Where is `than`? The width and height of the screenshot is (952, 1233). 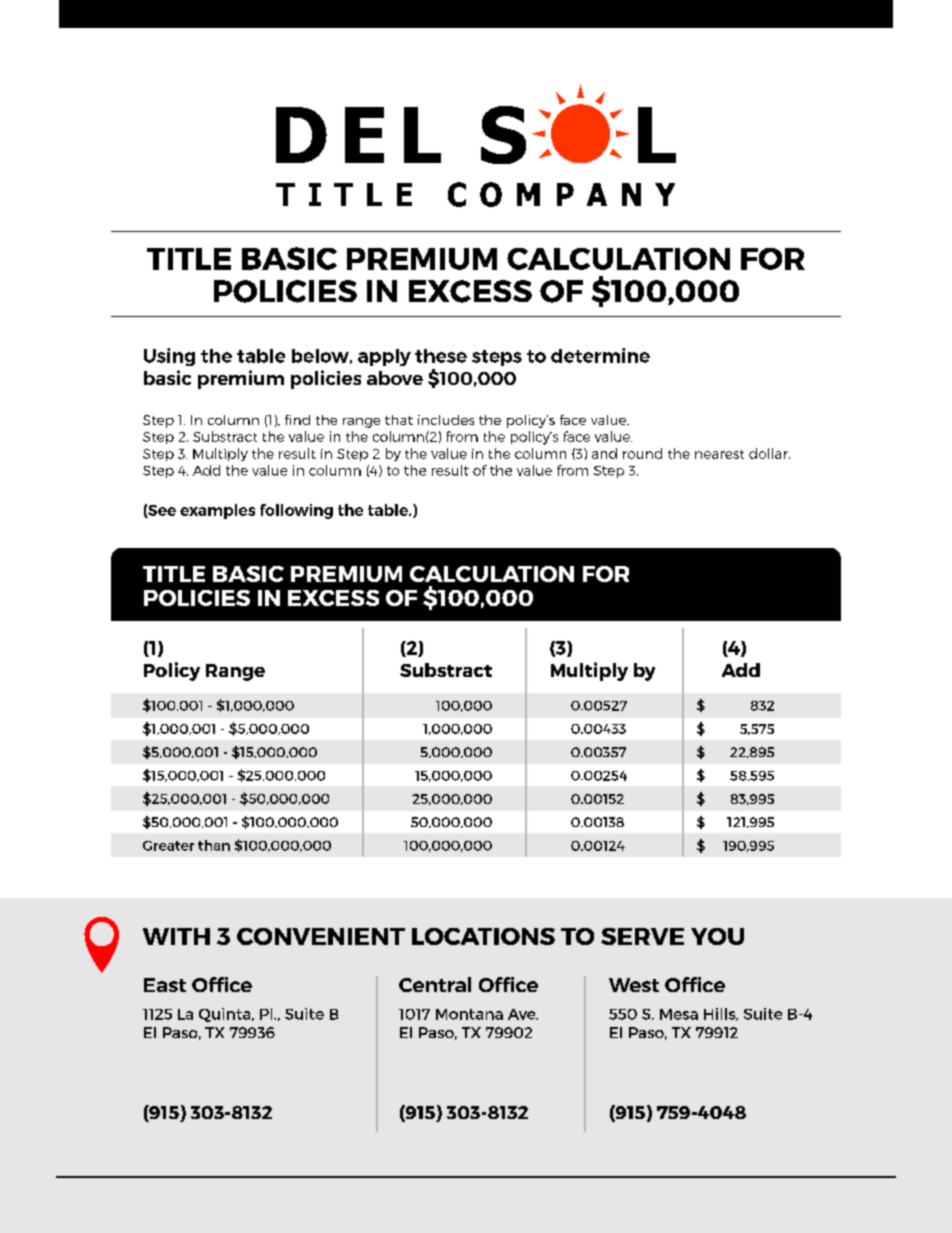
than is located at coordinates (214, 845).
